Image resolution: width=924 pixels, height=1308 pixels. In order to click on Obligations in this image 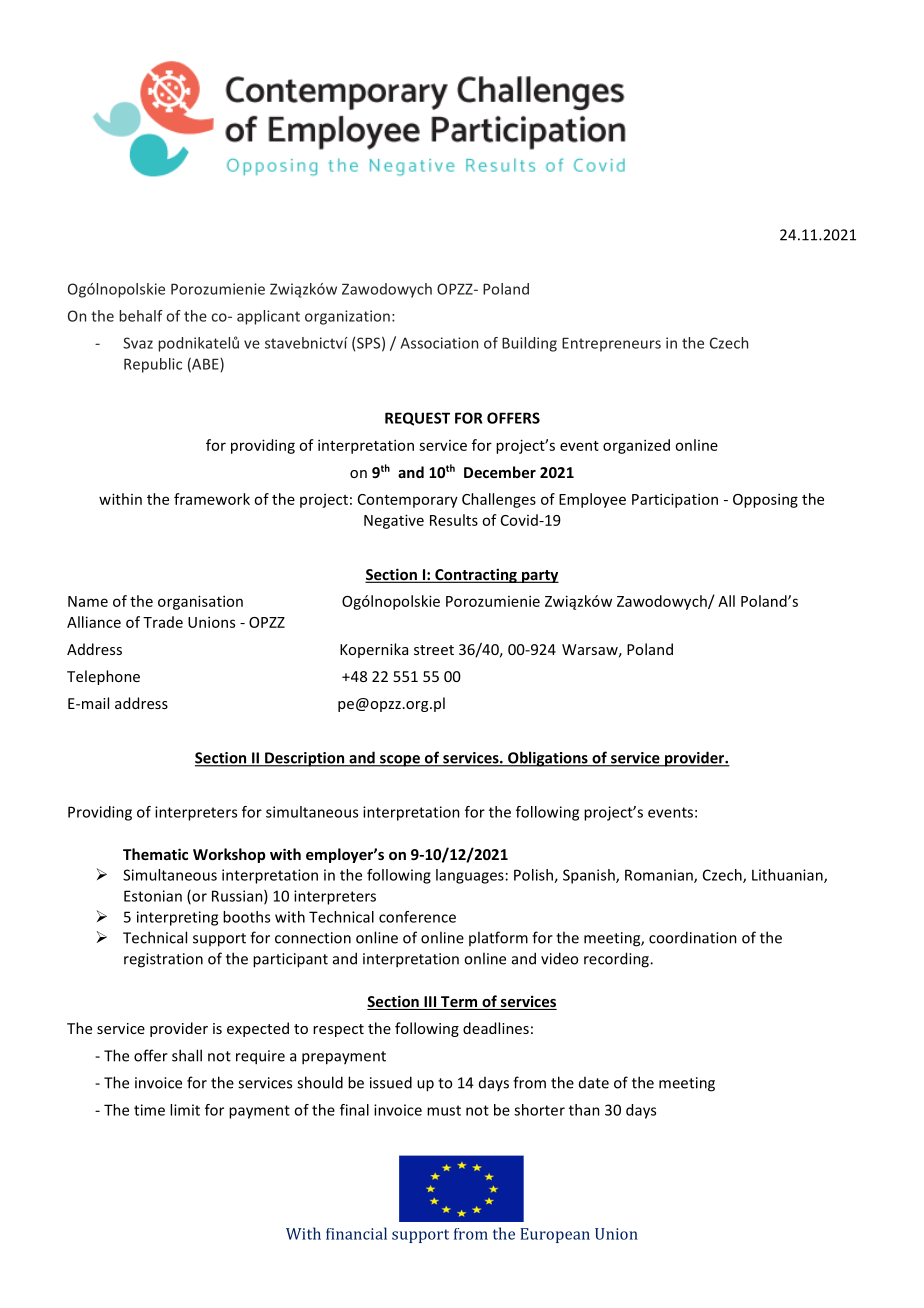, I will do `click(548, 759)`.
